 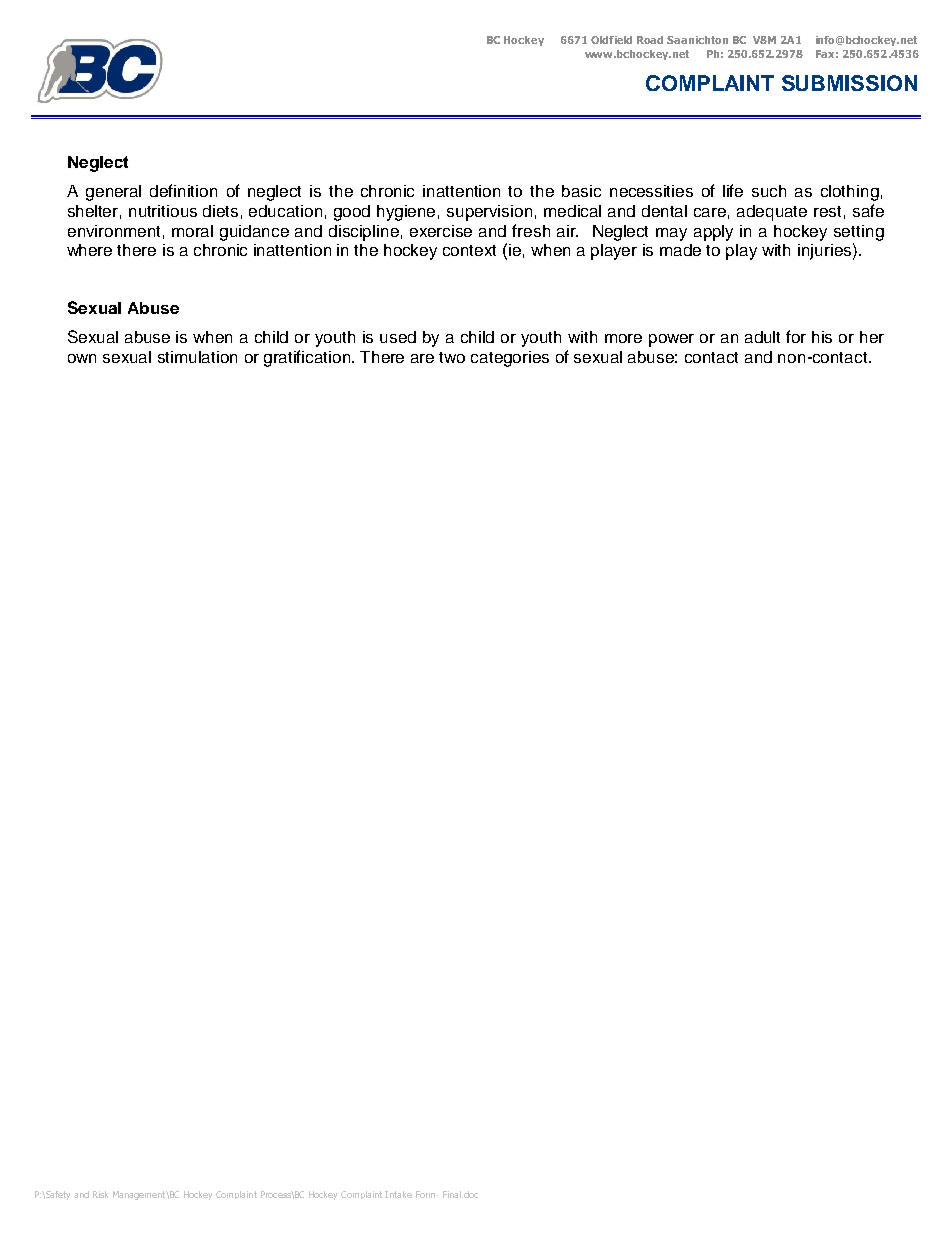 What do you see at coordinates (650, 40) in the screenshot?
I see `Road` at bounding box center [650, 40].
